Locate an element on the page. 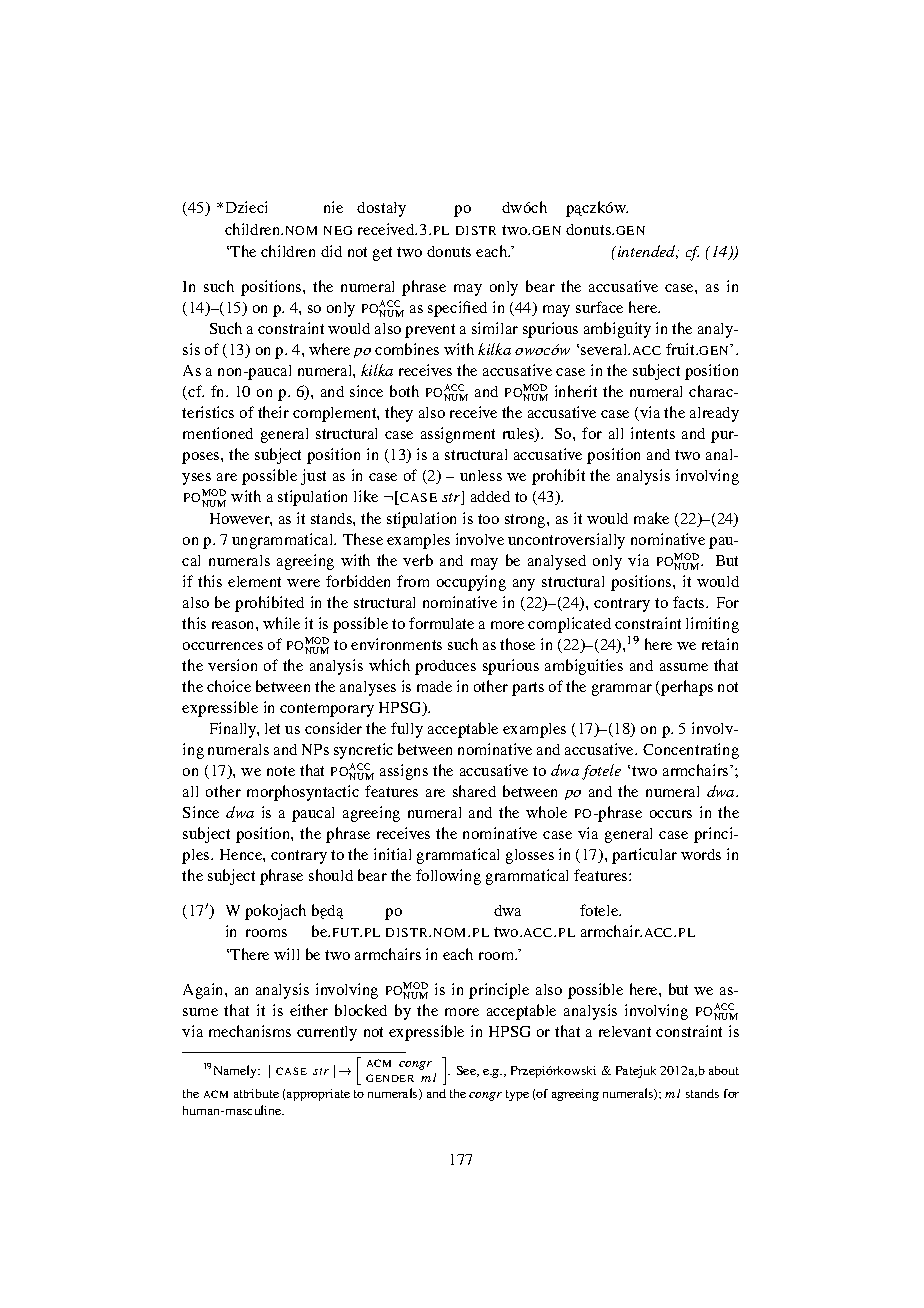  get is located at coordinates (382, 254).
